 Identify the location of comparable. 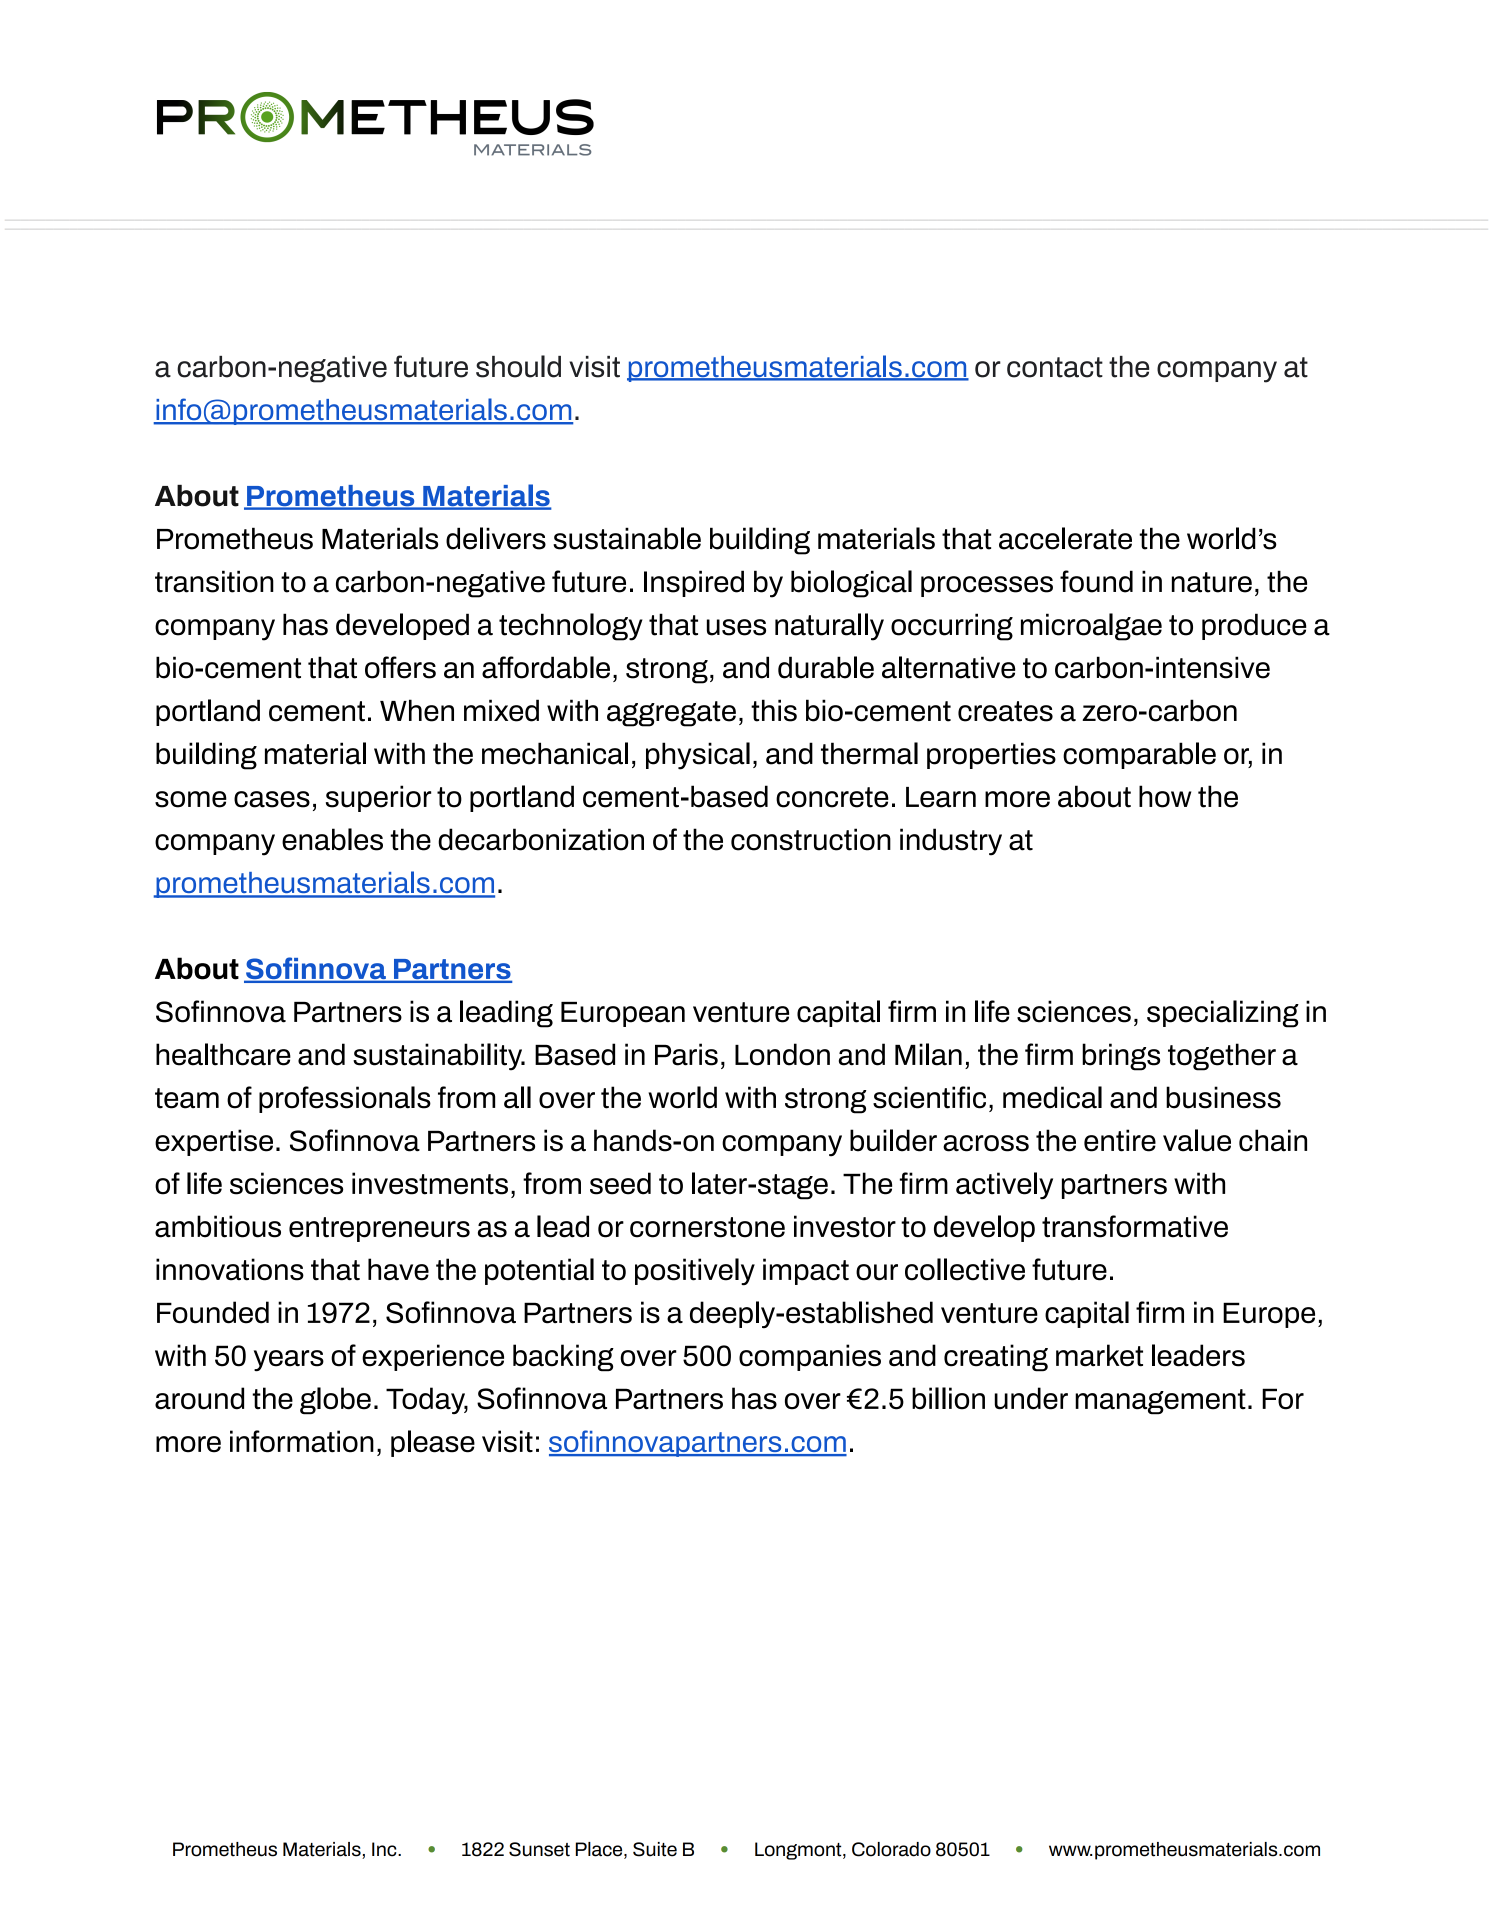
(1139, 755).
